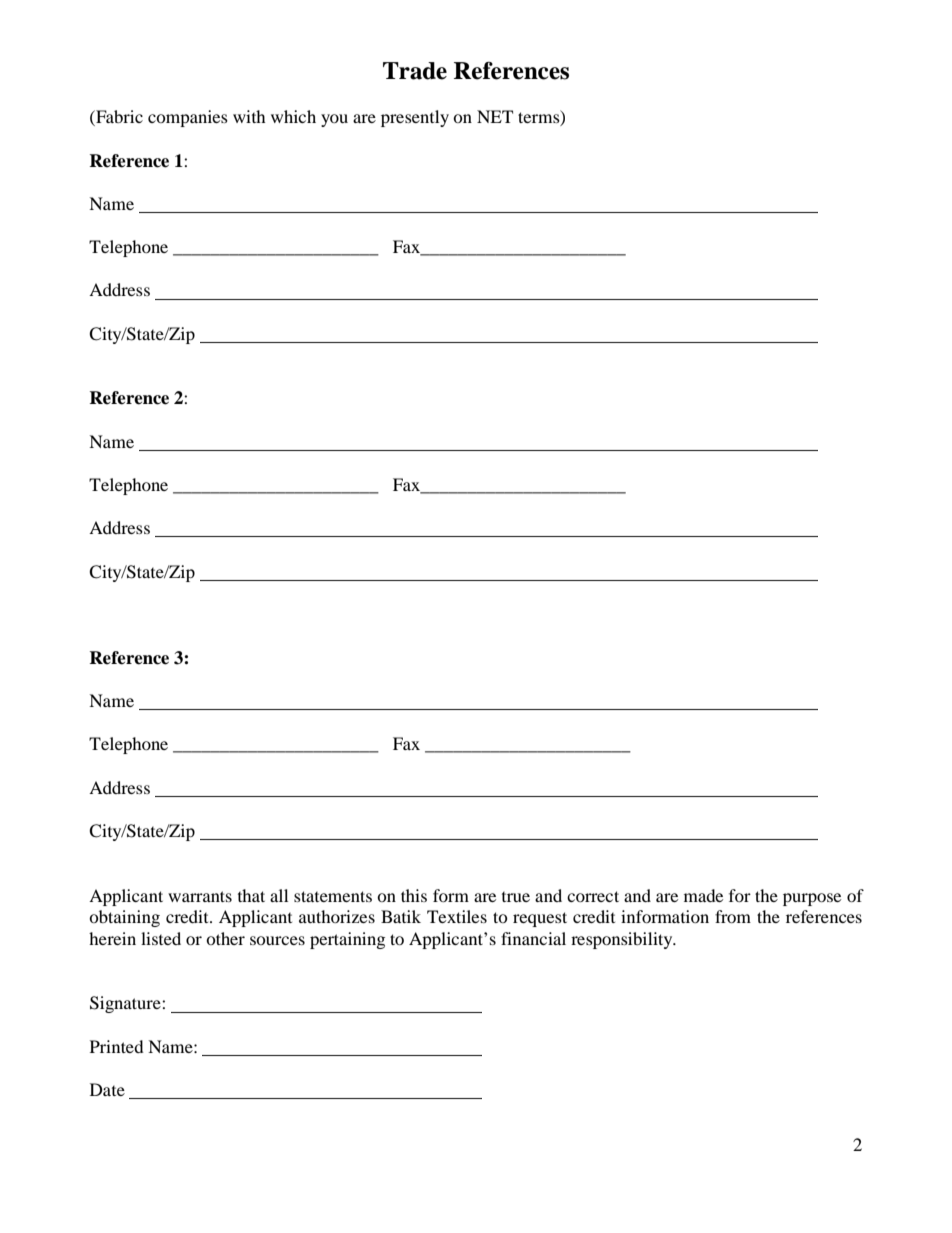 Image resolution: width=952 pixels, height=1233 pixels. I want to click on which, so click(293, 116).
